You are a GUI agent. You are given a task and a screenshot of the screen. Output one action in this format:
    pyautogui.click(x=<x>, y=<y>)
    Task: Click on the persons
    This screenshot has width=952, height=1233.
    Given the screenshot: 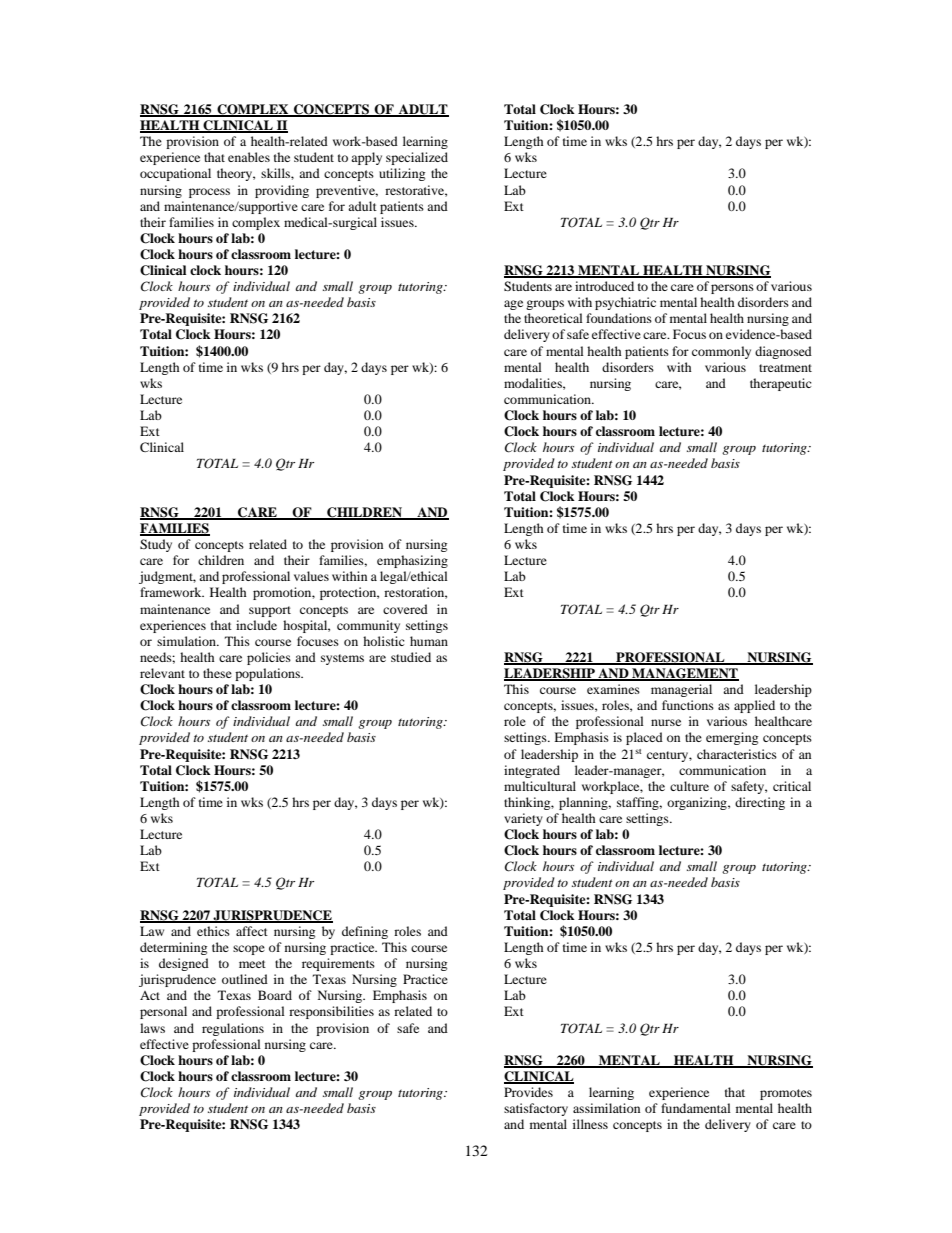 What is the action you would take?
    pyautogui.click(x=732, y=289)
